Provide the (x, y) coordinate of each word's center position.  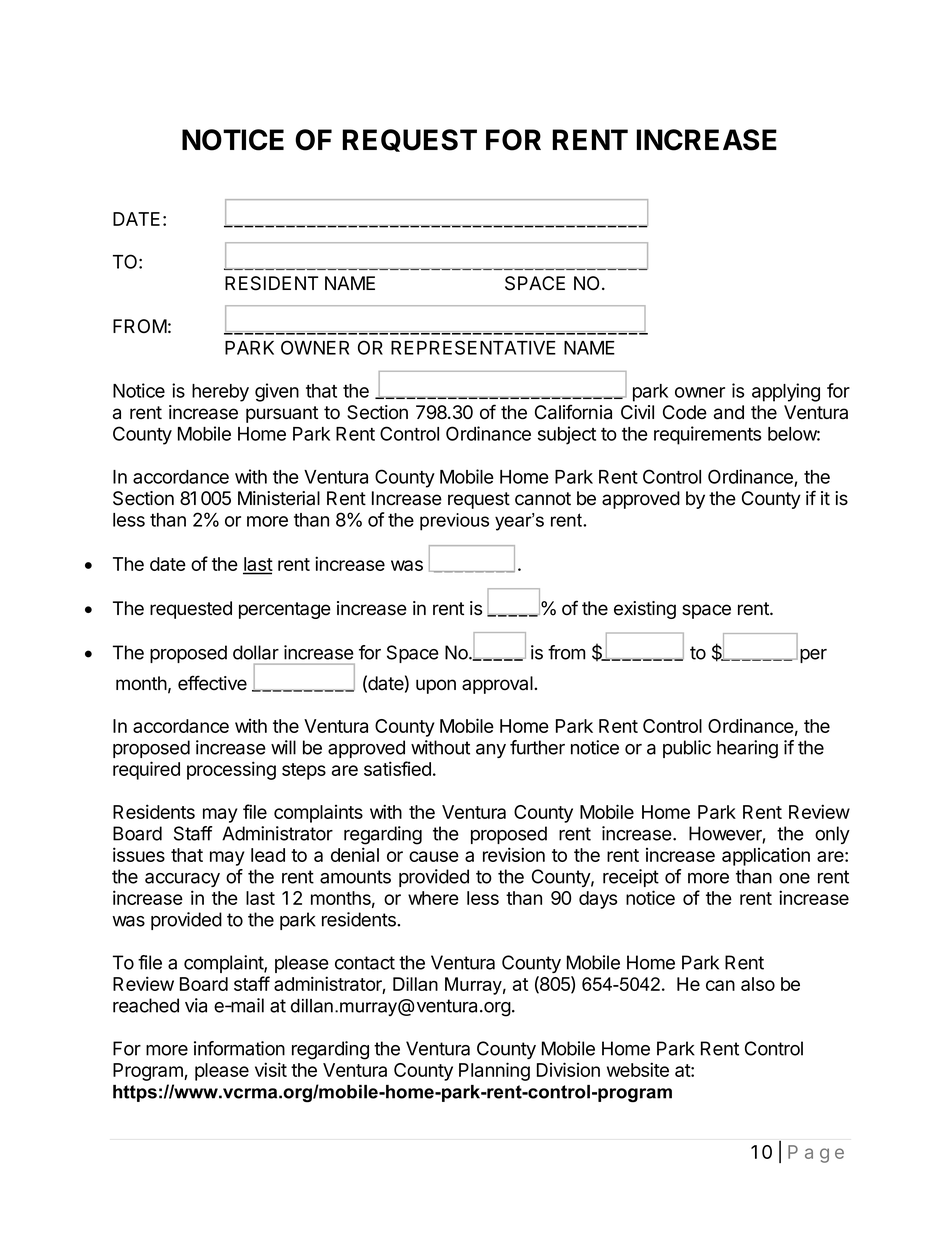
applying (786, 392)
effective (212, 683)
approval (498, 685)
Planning (494, 1071)
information (239, 1048)
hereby (220, 393)
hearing (747, 749)
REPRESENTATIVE (473, 347)
